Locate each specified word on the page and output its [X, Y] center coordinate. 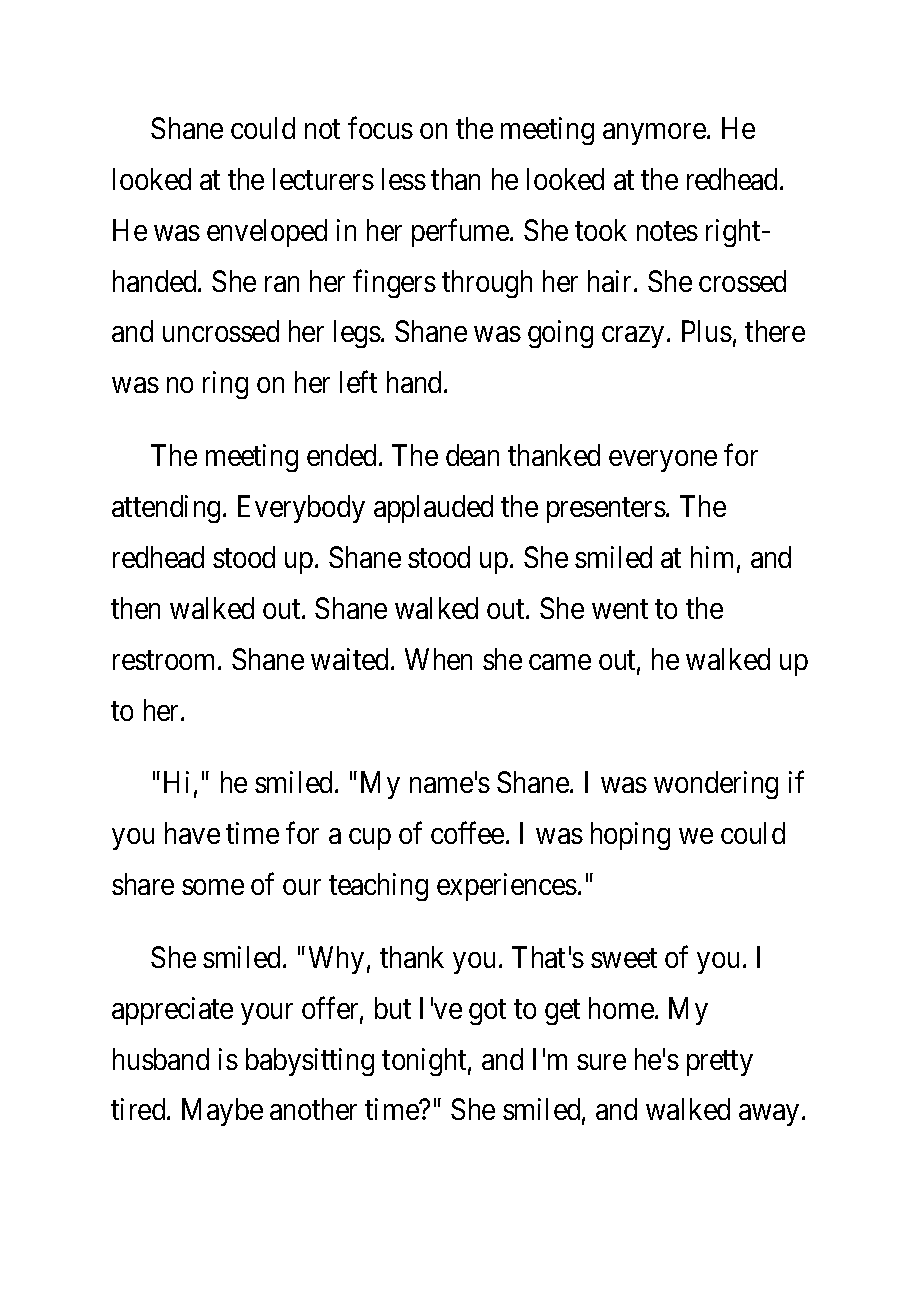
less [404, 179]
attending [166, 509]
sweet [624, 958]
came [560, 662]
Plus [707, 331]
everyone [663, 461]
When [438, 659]
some [213, 887]
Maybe [222, 1112]
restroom [166, 660]
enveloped [267, 233]
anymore [655, 134]
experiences [507, 887]
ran [282, 284]
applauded [433, 509]
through [487, 284]
